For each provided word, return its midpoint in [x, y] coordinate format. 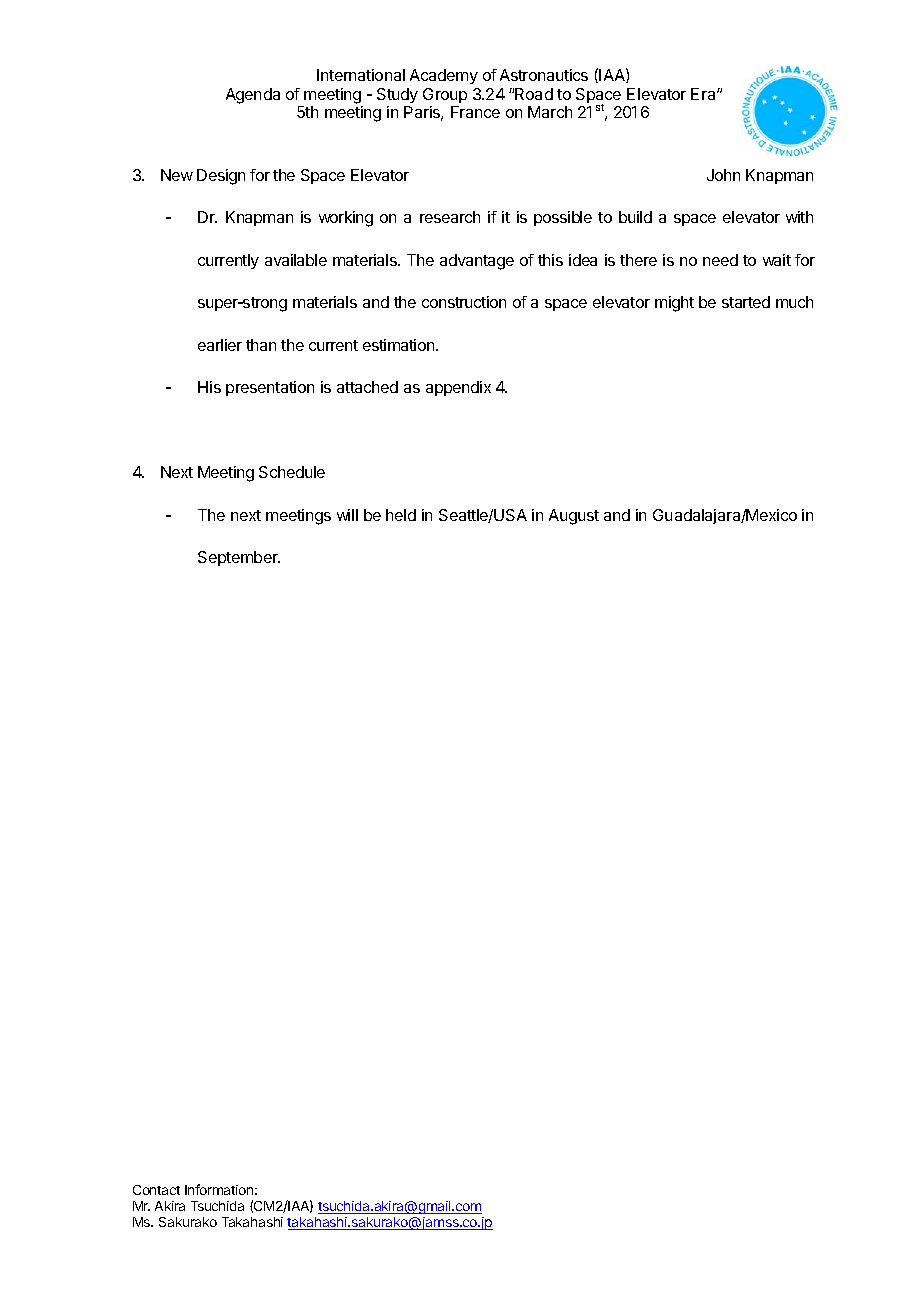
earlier [220, 345]
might [674, 304]
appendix [458, 388]
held [401, 515]
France [475, 112]
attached [367, 387]
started [746, 302]
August [574, 517]
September [239, 558]
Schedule [292, 472]
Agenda [253, 96]
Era [704, 94]
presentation [270, 388]
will [347, 515]
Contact [156, 1190]
